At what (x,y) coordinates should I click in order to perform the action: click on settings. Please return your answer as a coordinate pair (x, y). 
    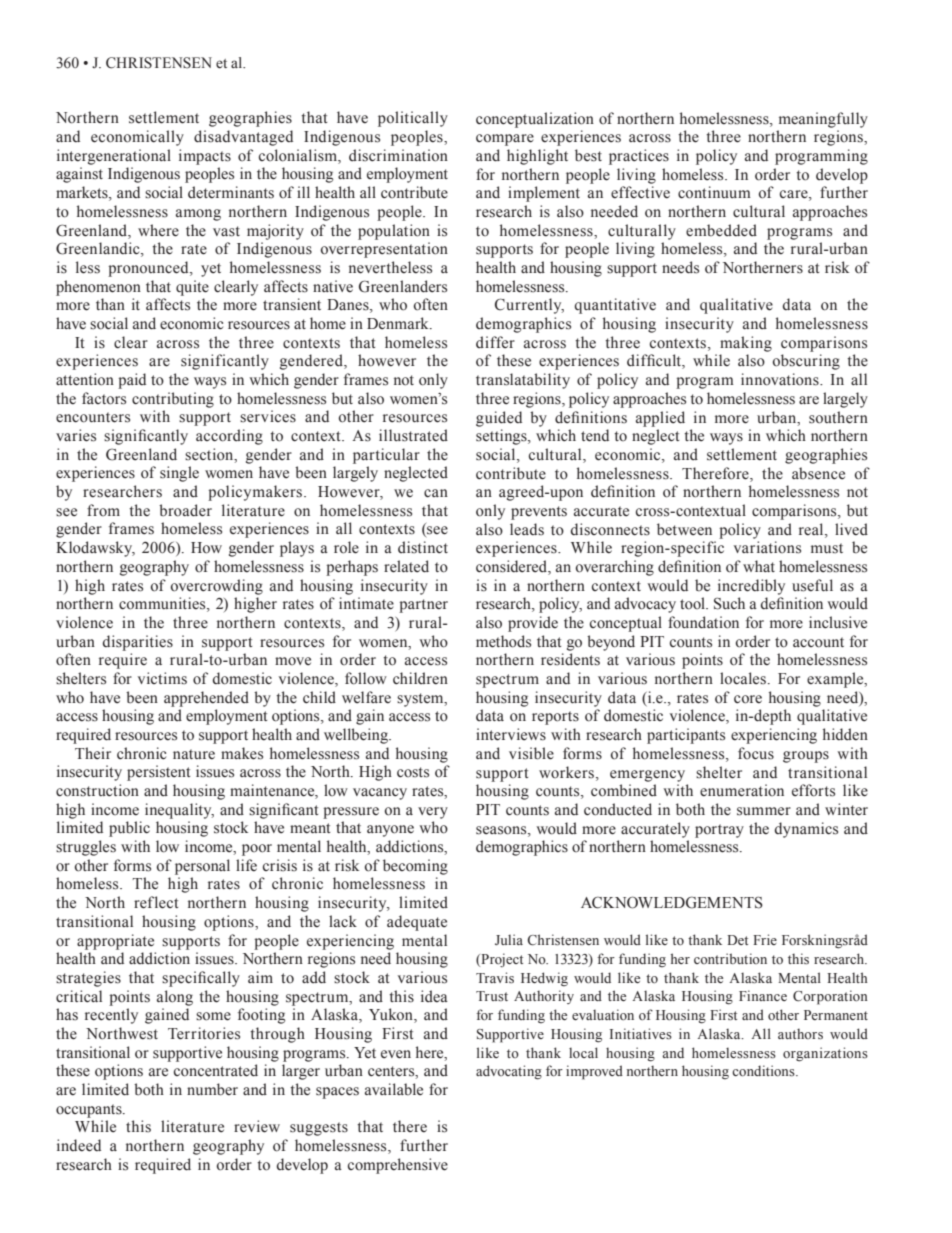
    Looking at the image, I should click on (502, 437).
